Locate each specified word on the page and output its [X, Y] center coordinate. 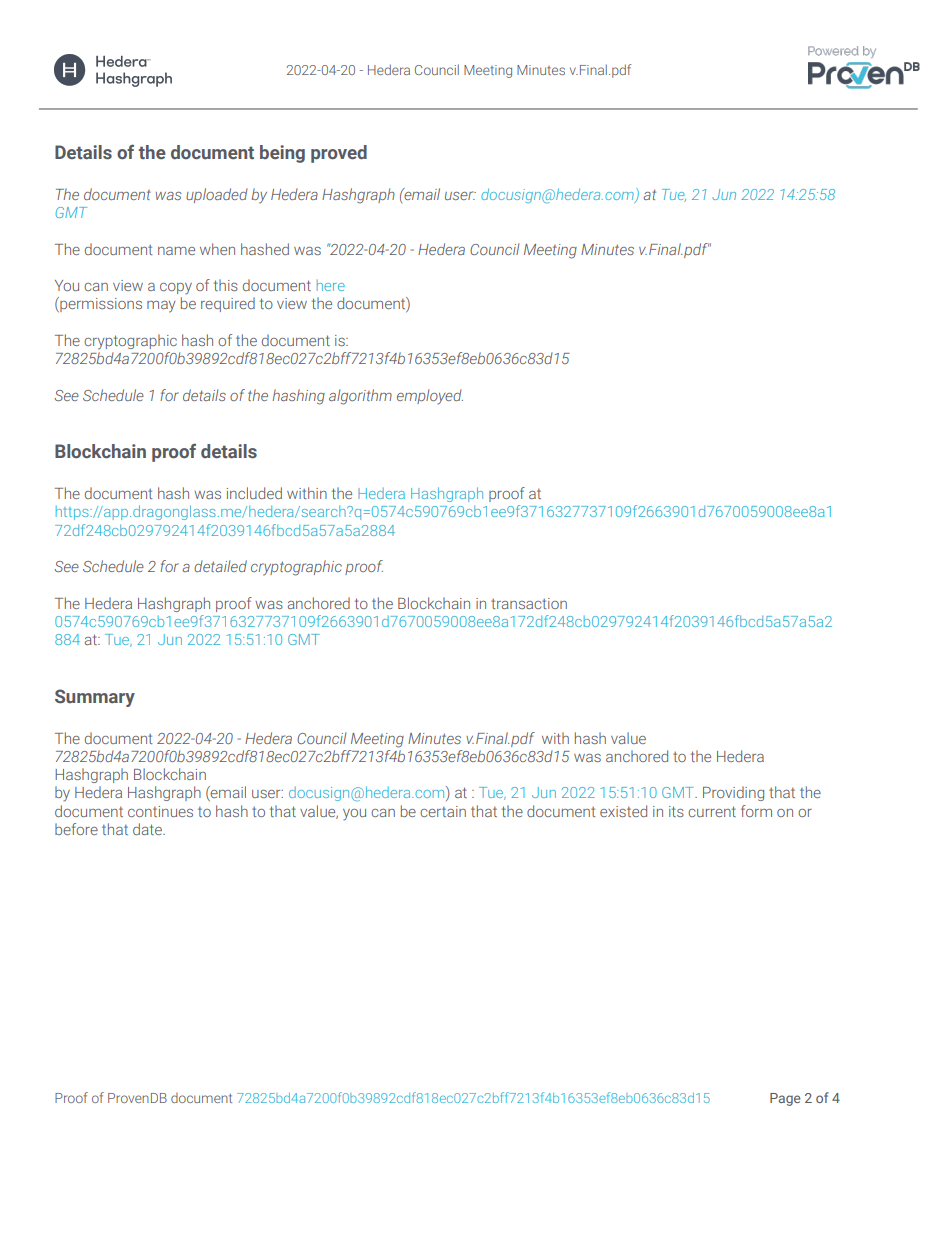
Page [785, 1099]
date [148, 829]
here [331, 285]
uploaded [217, 195]
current [712, 811]
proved [339, 154]
